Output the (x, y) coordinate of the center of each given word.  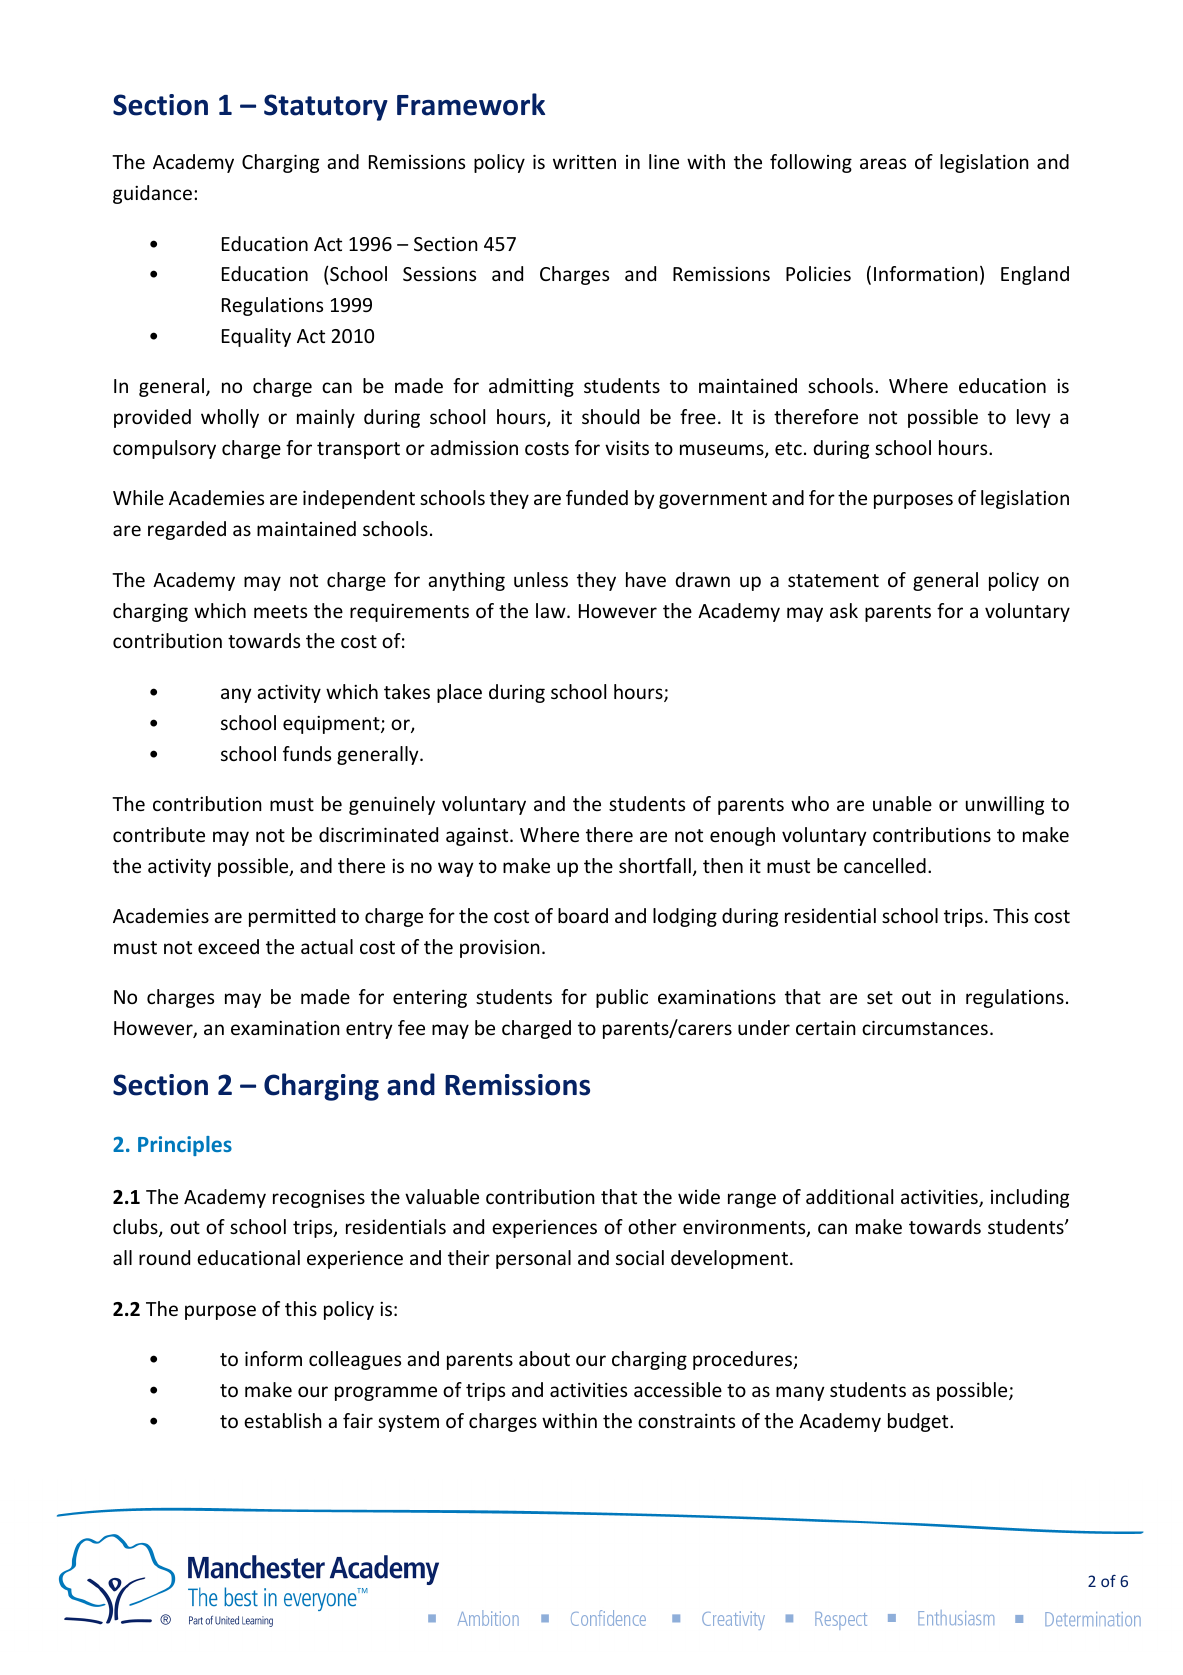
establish (283, 1420)
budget (919, 1422)
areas (883, 163)
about (544, 1358)
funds (307, 753)
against (478, 837)
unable (902, 803)
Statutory (326, 107)
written (584, 162)
